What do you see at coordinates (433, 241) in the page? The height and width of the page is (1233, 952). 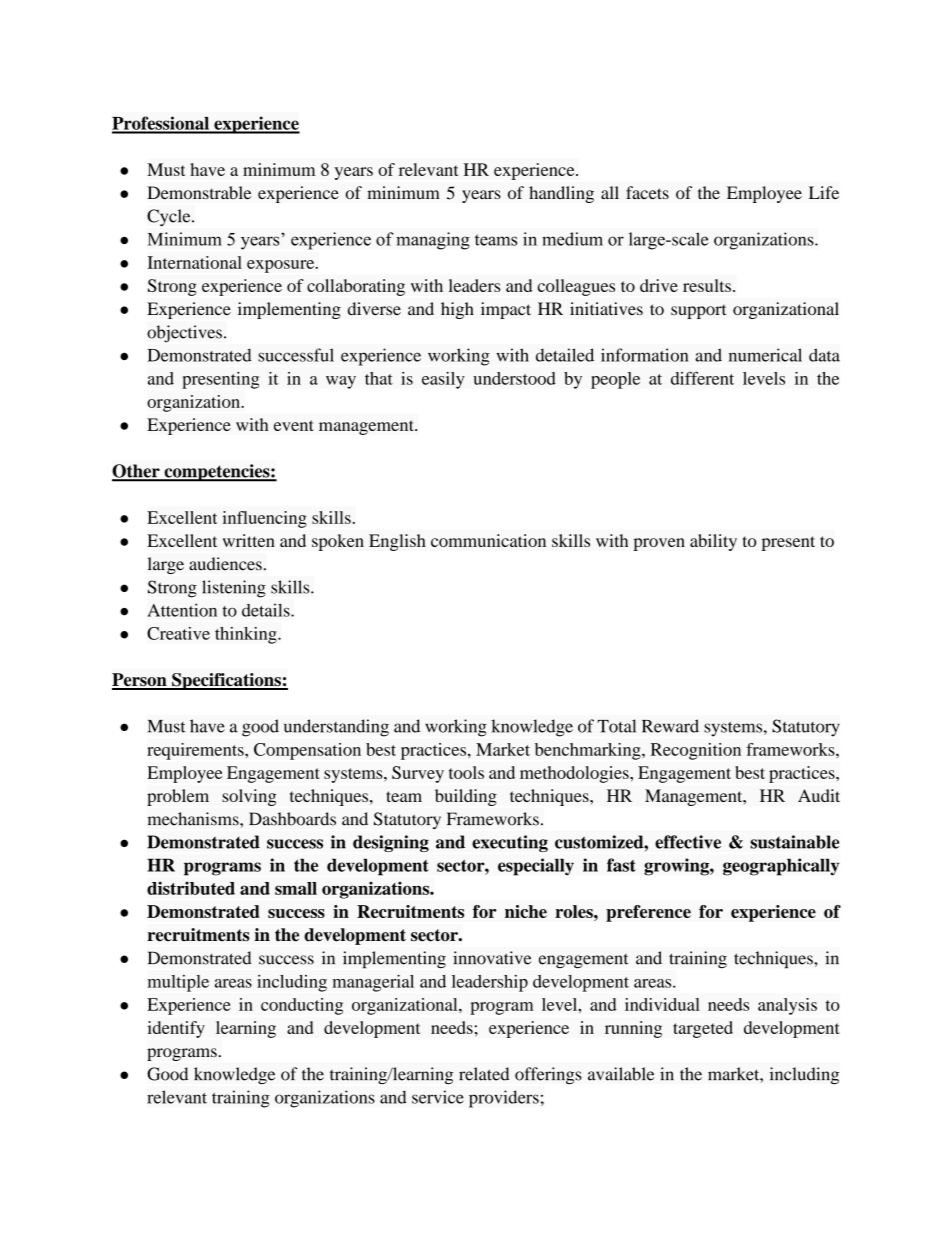 I see `managing` at bounding box center [433, 241].
